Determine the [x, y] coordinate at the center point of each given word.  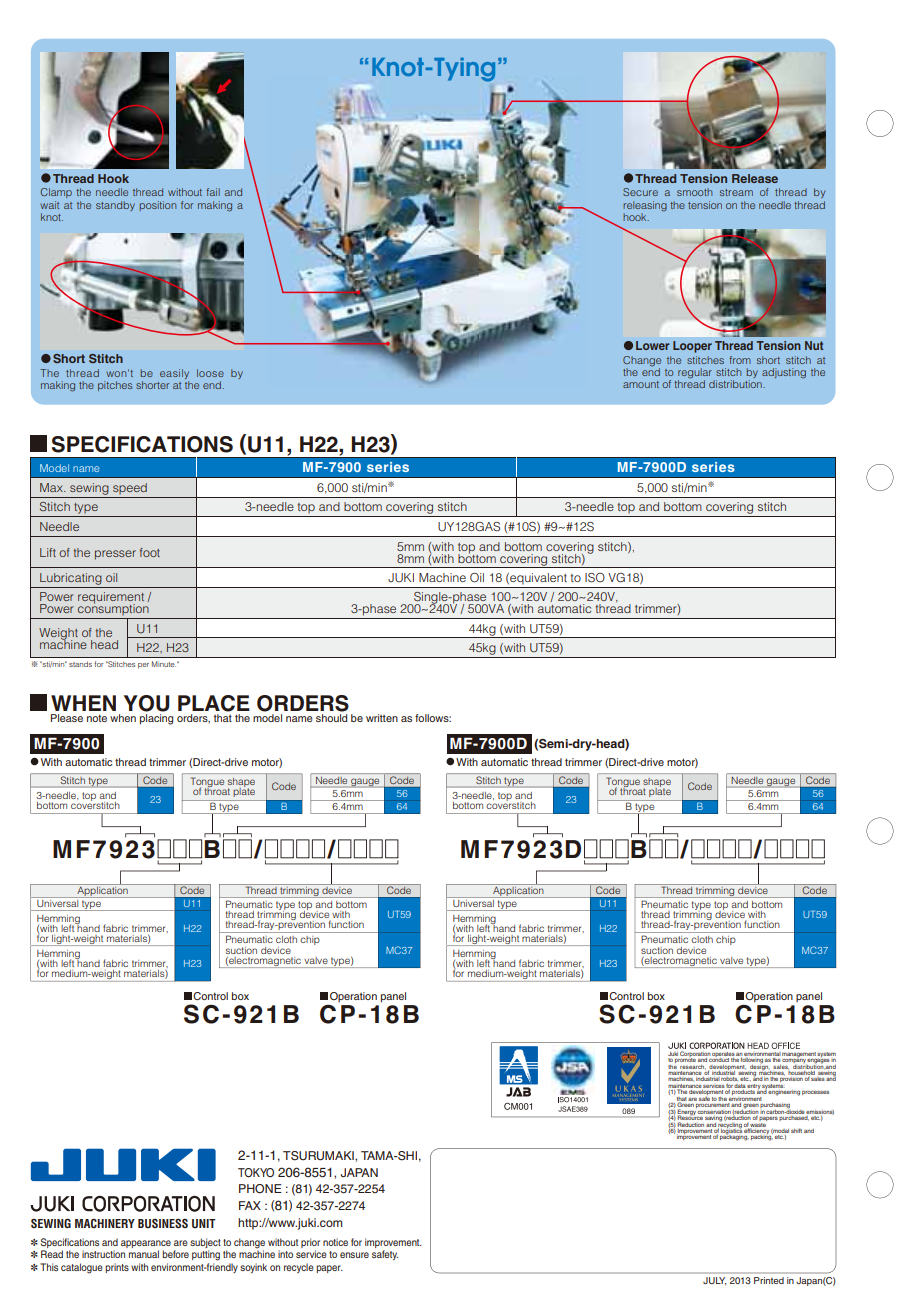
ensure [354, 1255]
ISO [595, 578]
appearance [146, 1244]
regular [695, 374]
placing [156, 719]
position [158, 206]
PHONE [260, 1189]
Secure [640, 192]
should [331, 718]
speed [130, 488]
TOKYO [256, 1173]
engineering [784, 1093]
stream [736, 192]
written [382, 718]
